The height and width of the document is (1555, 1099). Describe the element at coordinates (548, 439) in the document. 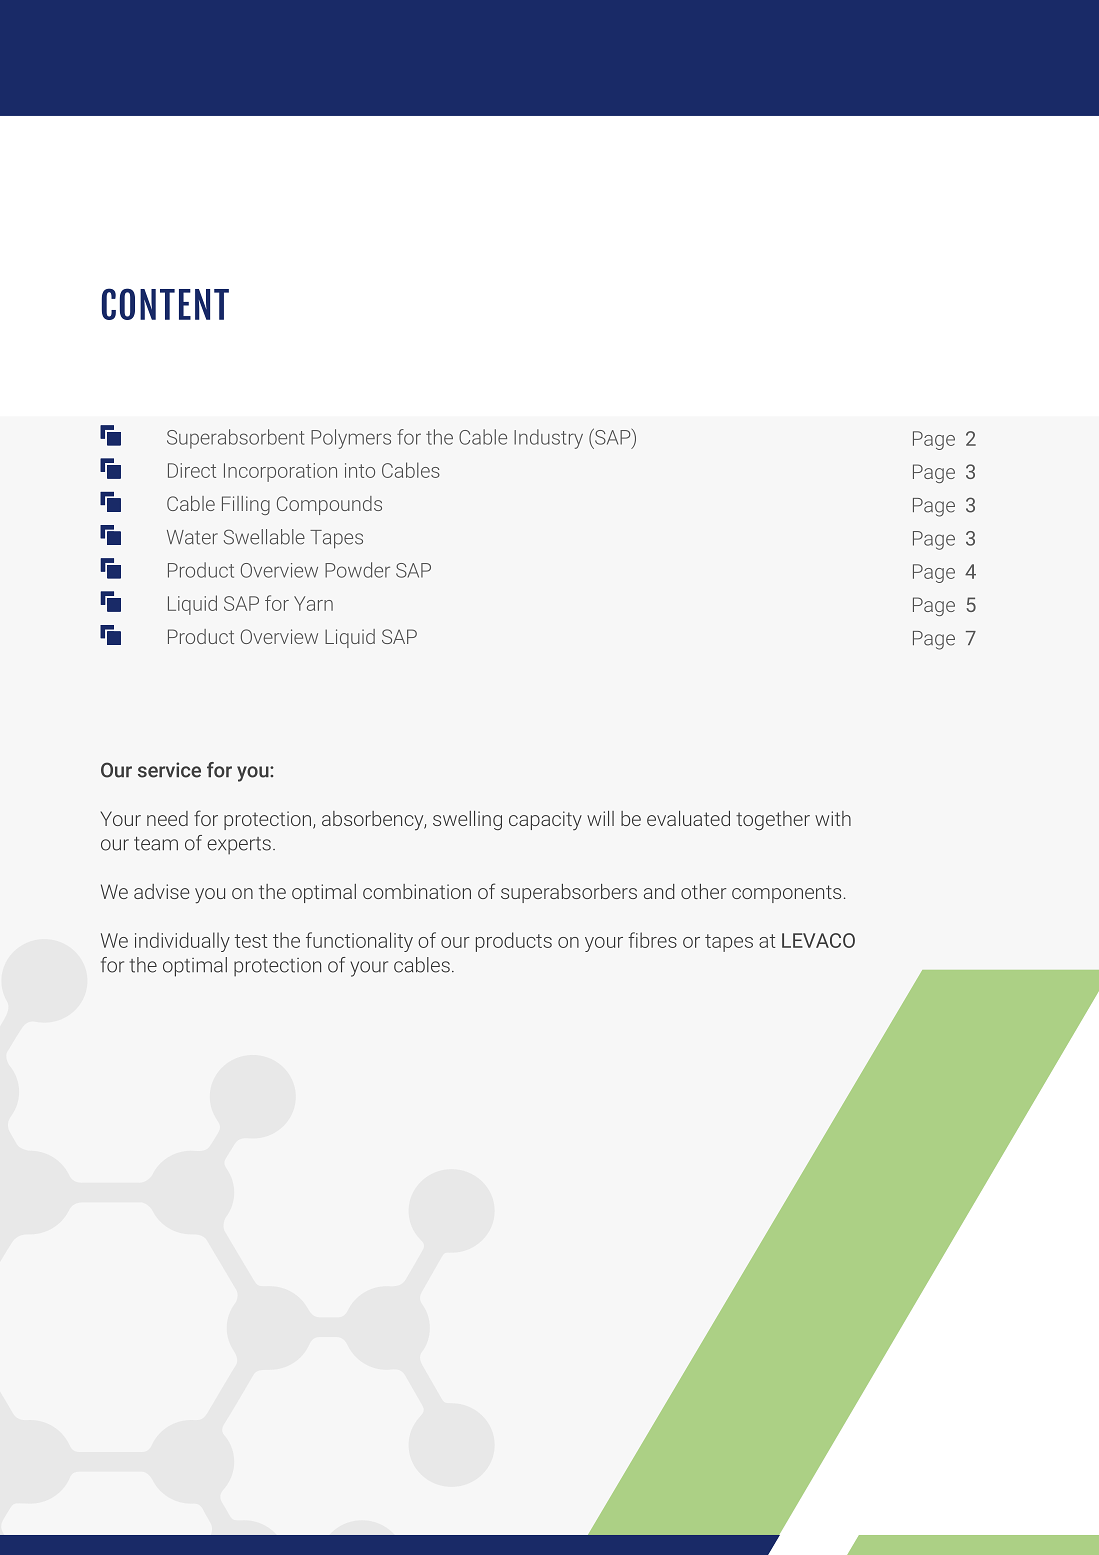

I see `Industry` at that location.
